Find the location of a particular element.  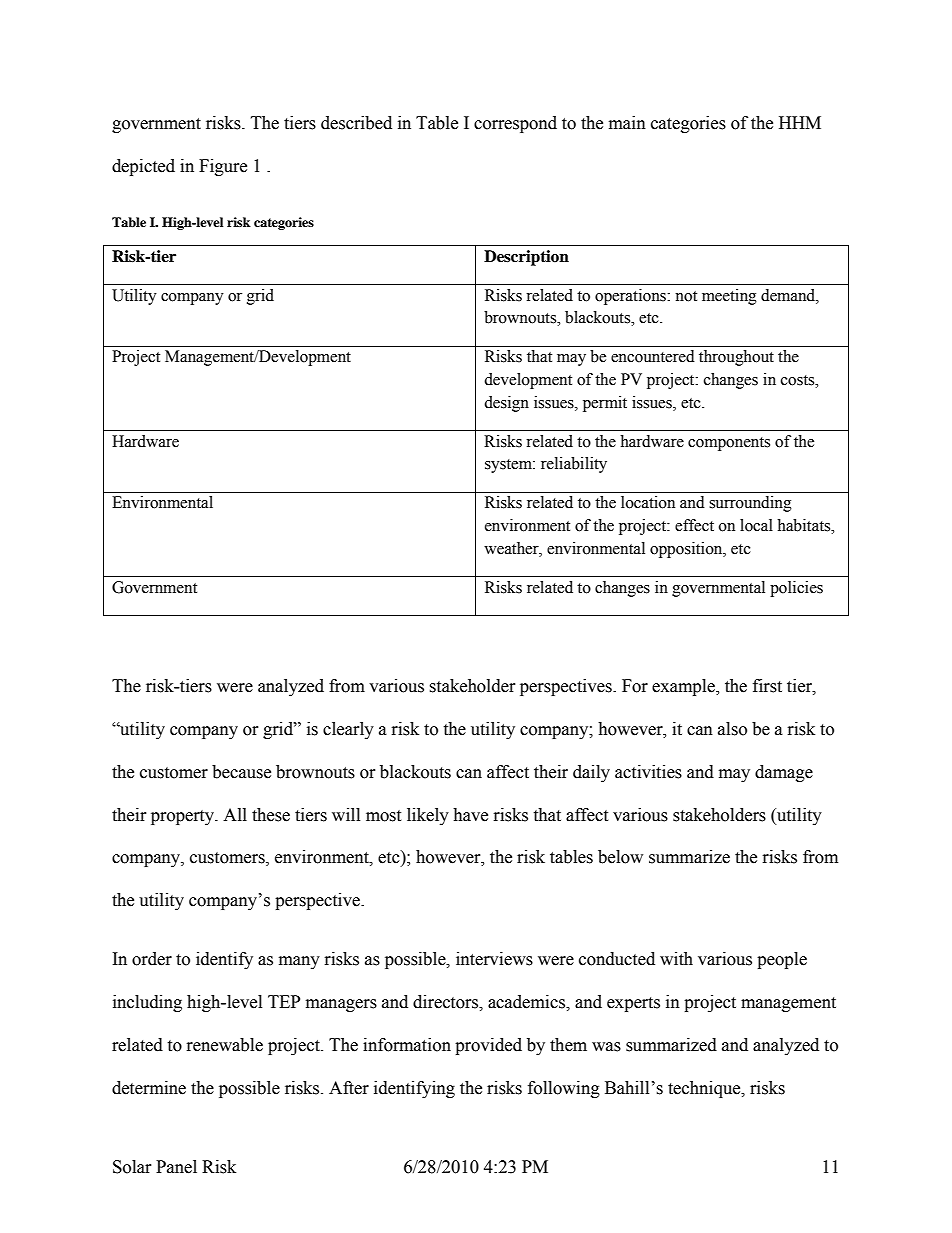

Figure is located at coordinates (223, 167).
